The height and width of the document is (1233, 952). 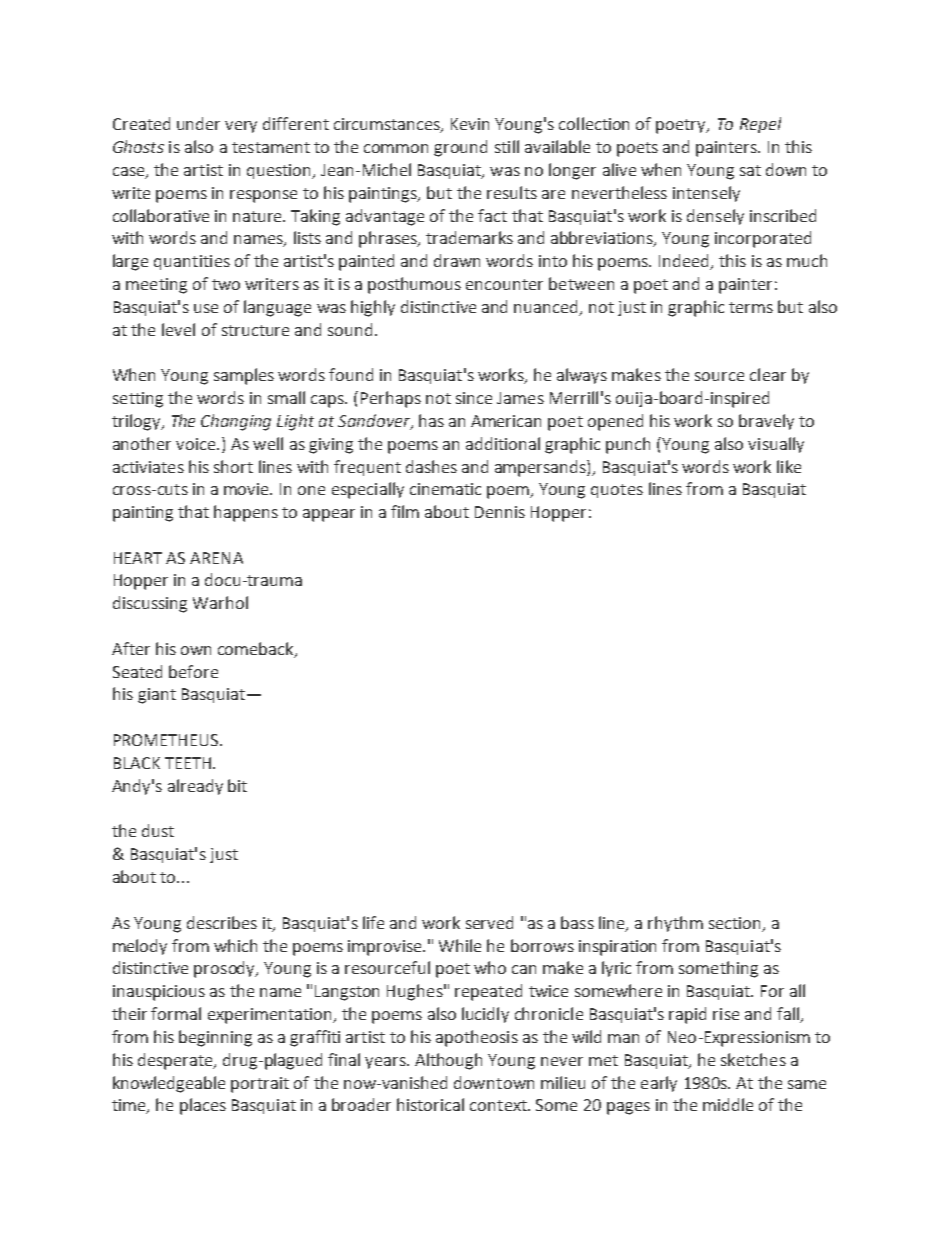 What do you see at coordinates (233, 466) in the document?
I see `short` at bounding box center [233, 466].
